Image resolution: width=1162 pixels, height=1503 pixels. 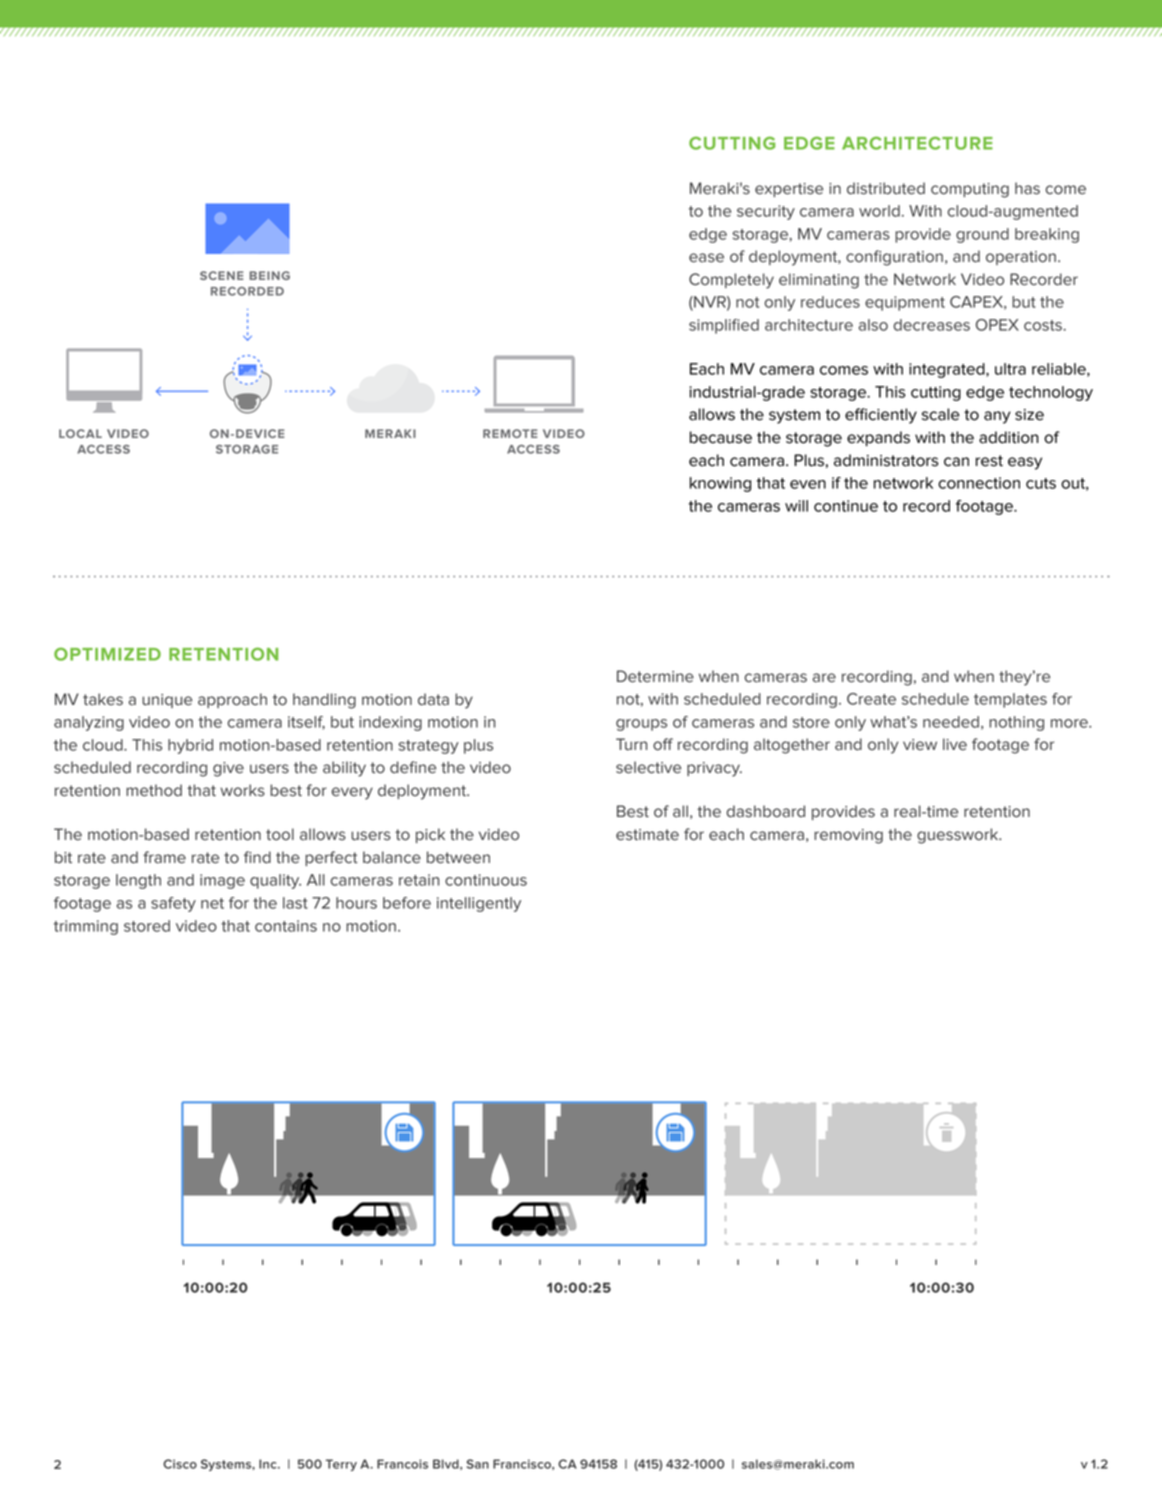 What do you see at coordinates (647, 835) in the image?
I see `estimate` at bounding box center [647, 835].
